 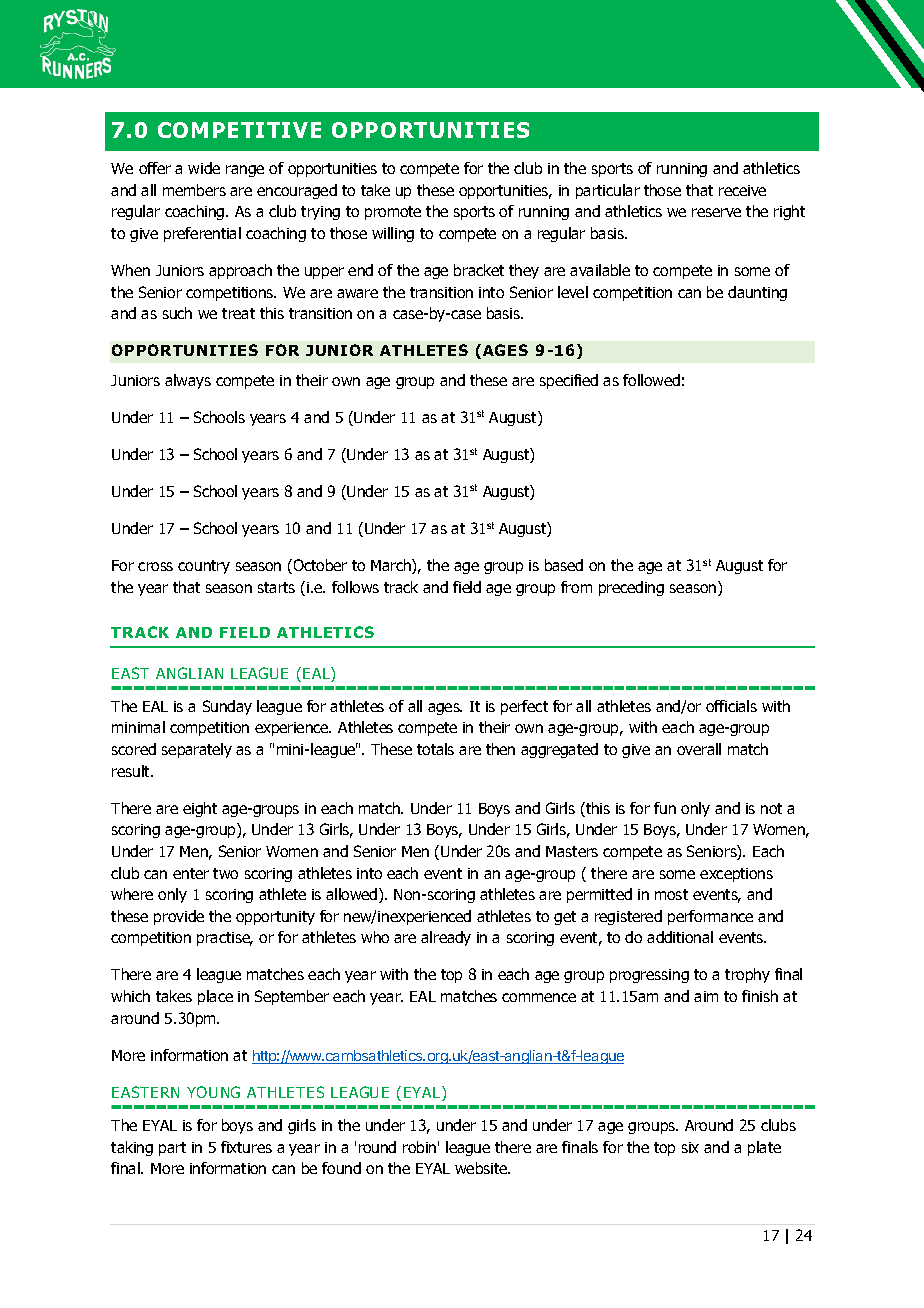 I want to click on receive, so click(x=742, y=190).
